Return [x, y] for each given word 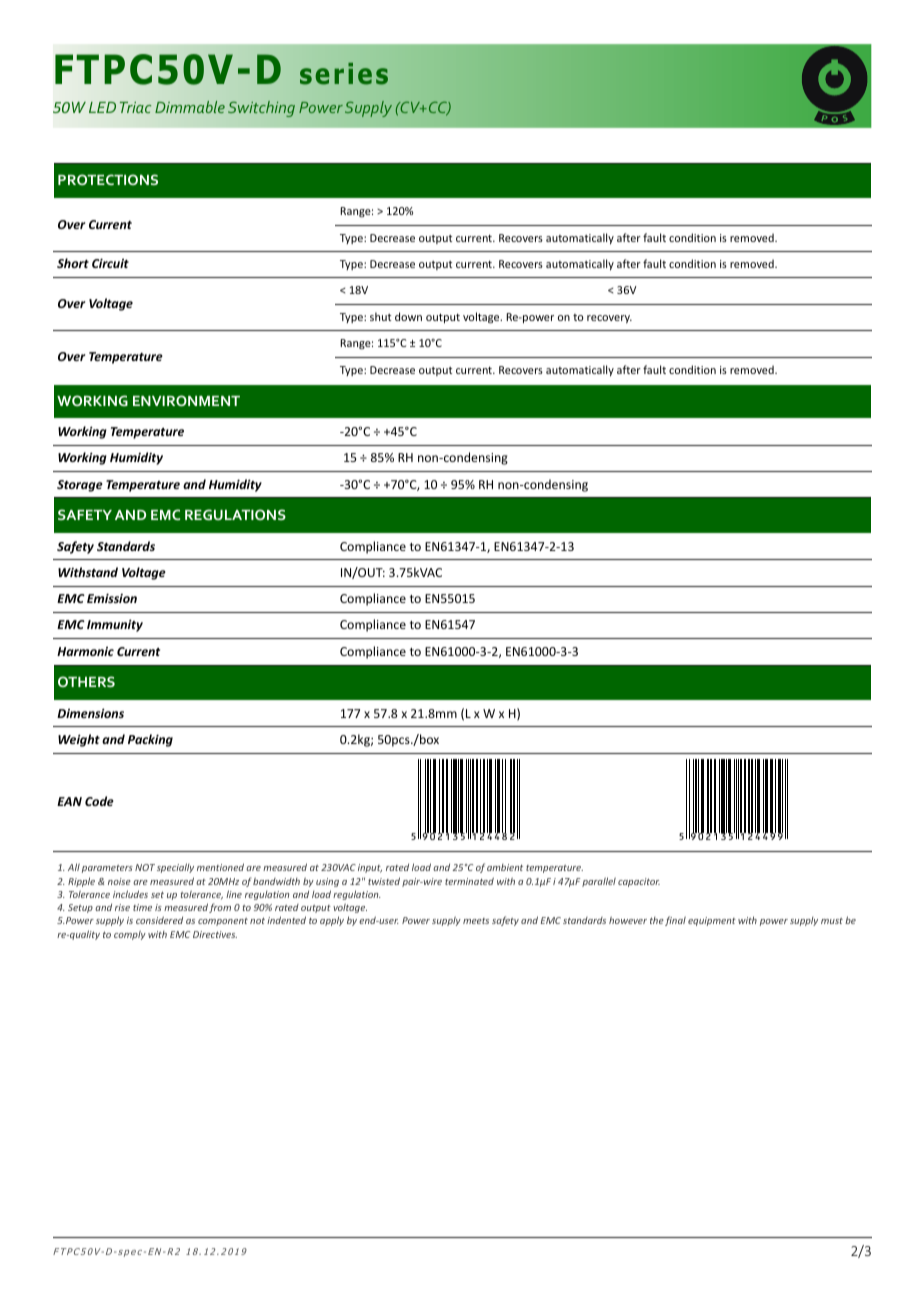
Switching [261, 109]
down [408, 316]
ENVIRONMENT [186, 400]
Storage [80, 486]
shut [381, 316]
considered [159, 920]
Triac [135, 107]
